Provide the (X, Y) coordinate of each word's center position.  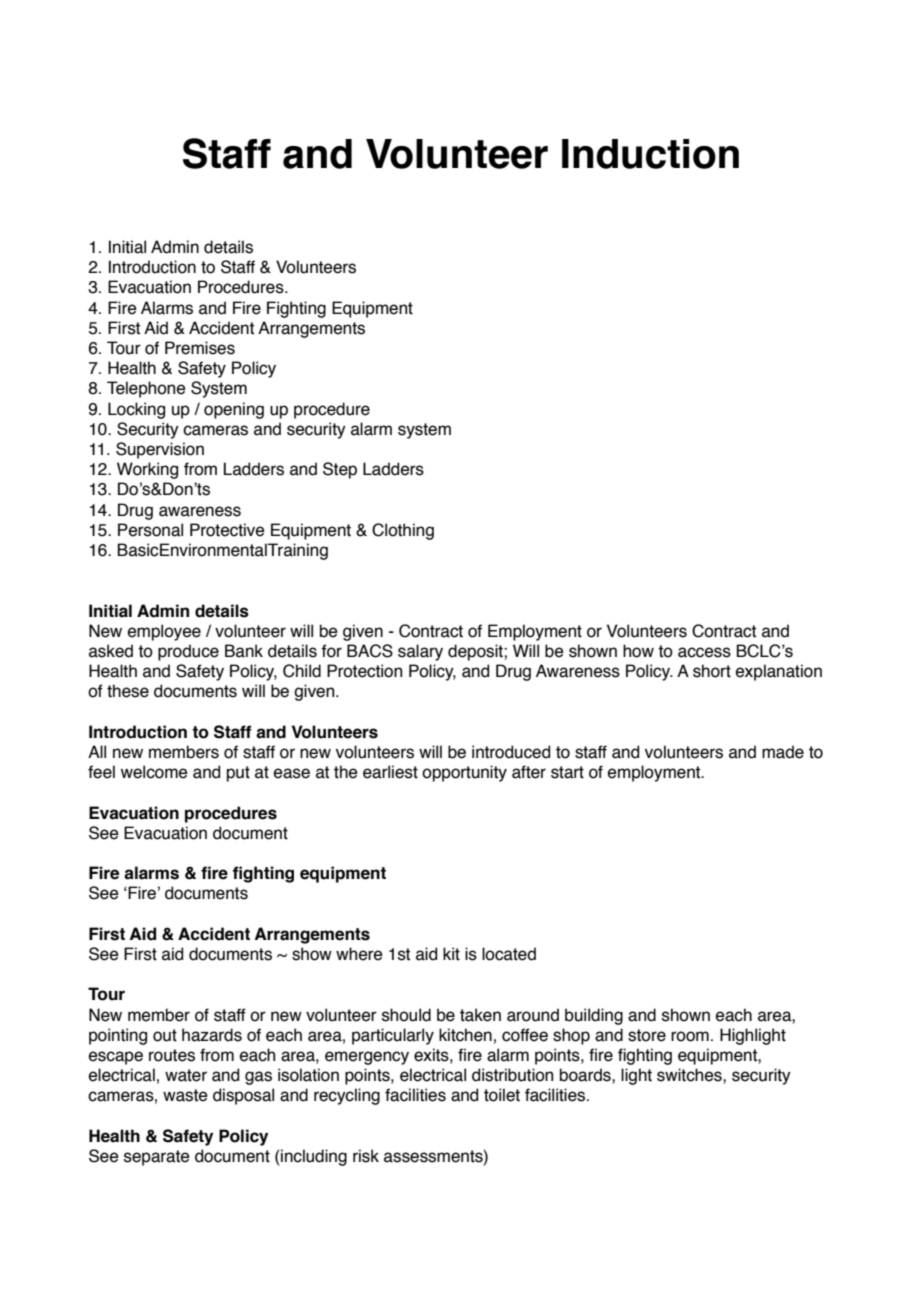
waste (185, 1095)
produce (188, 652)
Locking (136, 410)
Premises (200, 348)
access (704, 652)
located (509, 954)
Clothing (403, 531)
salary (420, 652)
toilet (502, 1095)
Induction (650, 154)
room (690, 1036)
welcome (154, 772)
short (712, 671)
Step (340, 470)
